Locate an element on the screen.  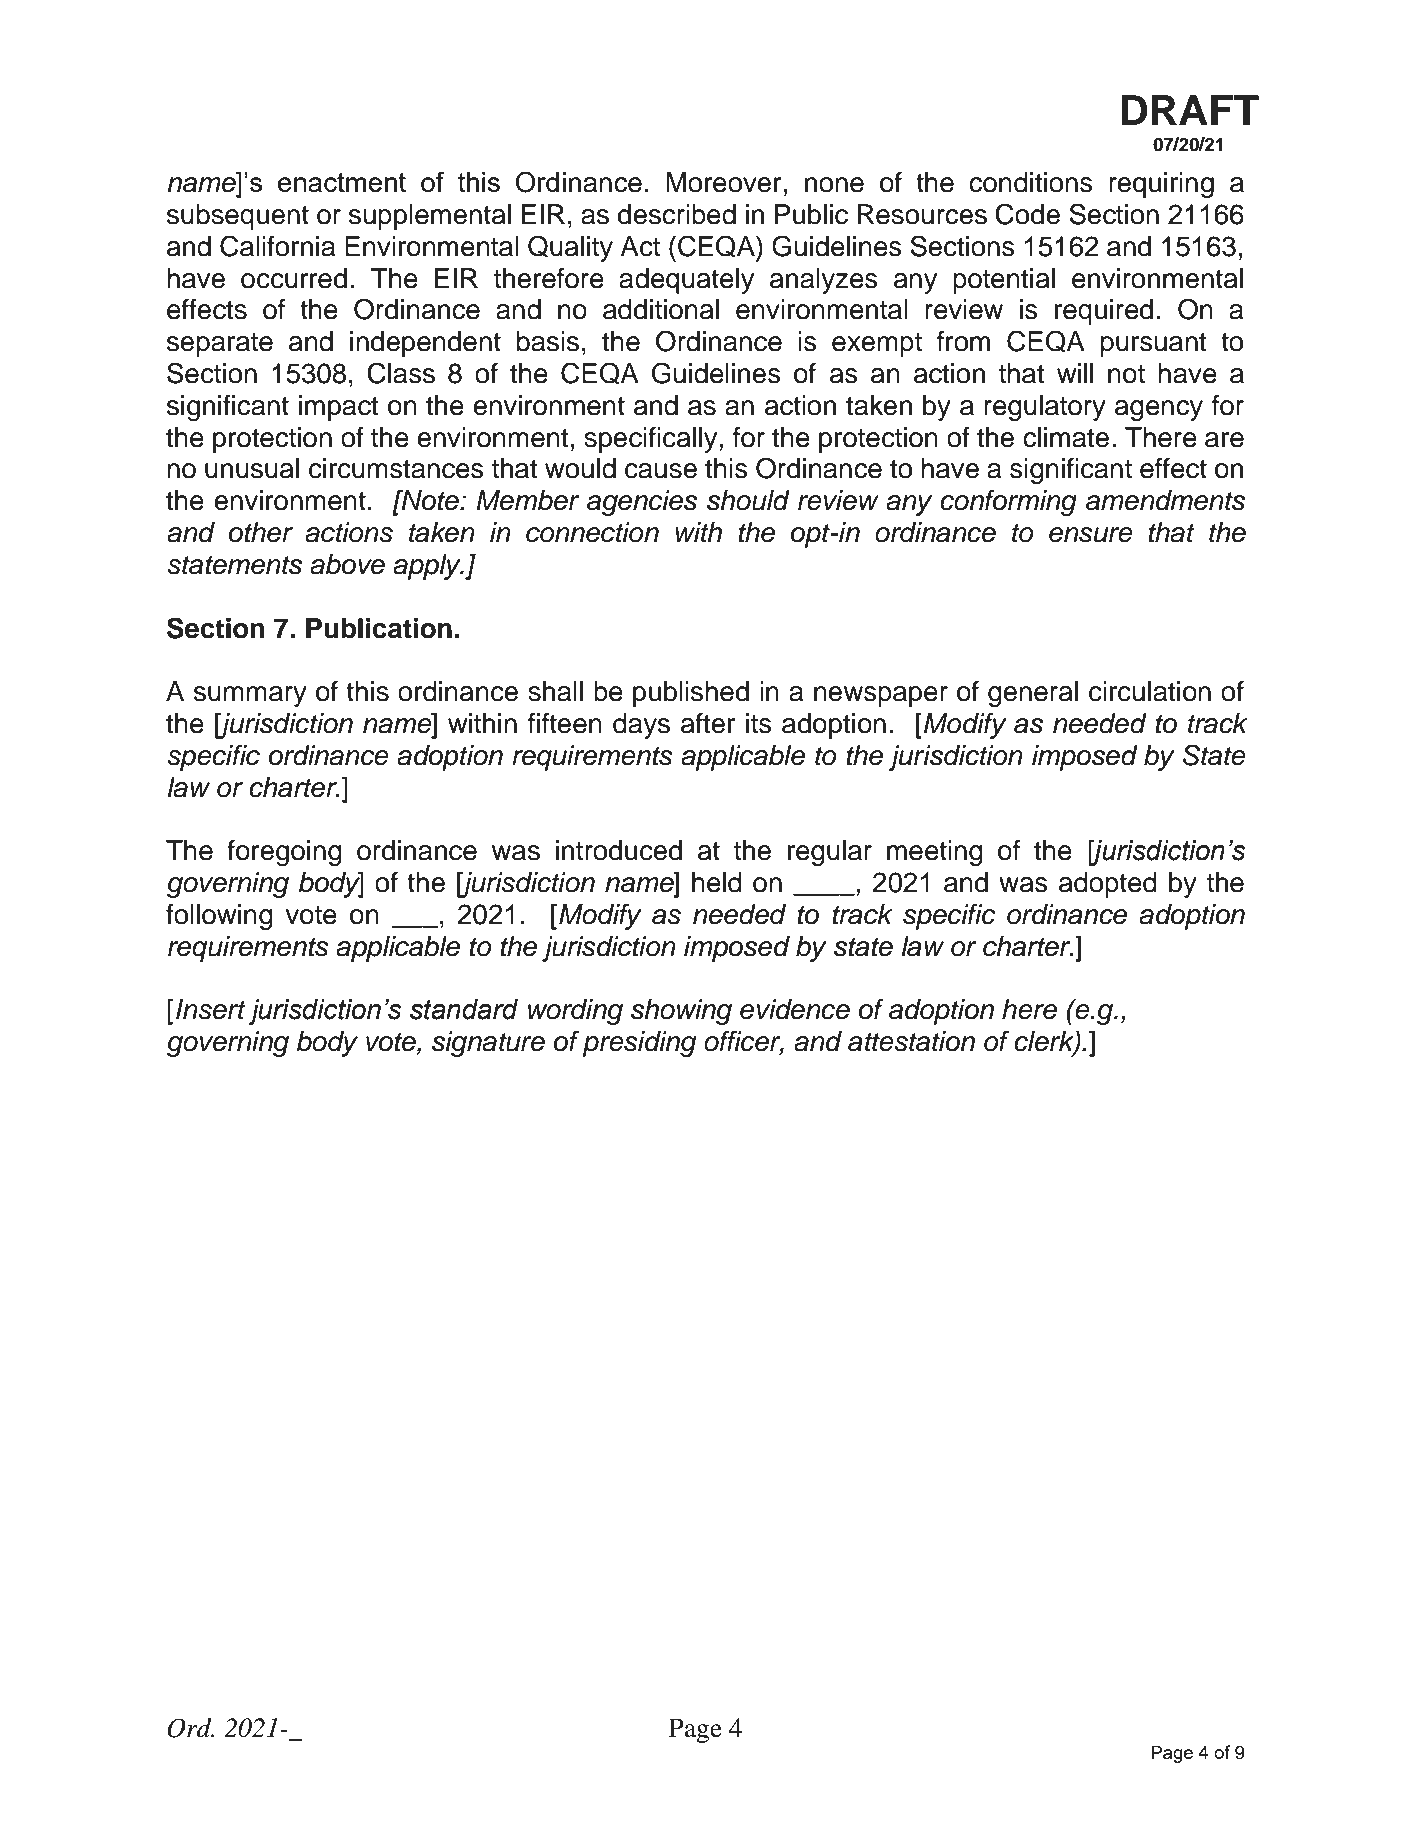
circulation is located at coordinates (1150, 691).
